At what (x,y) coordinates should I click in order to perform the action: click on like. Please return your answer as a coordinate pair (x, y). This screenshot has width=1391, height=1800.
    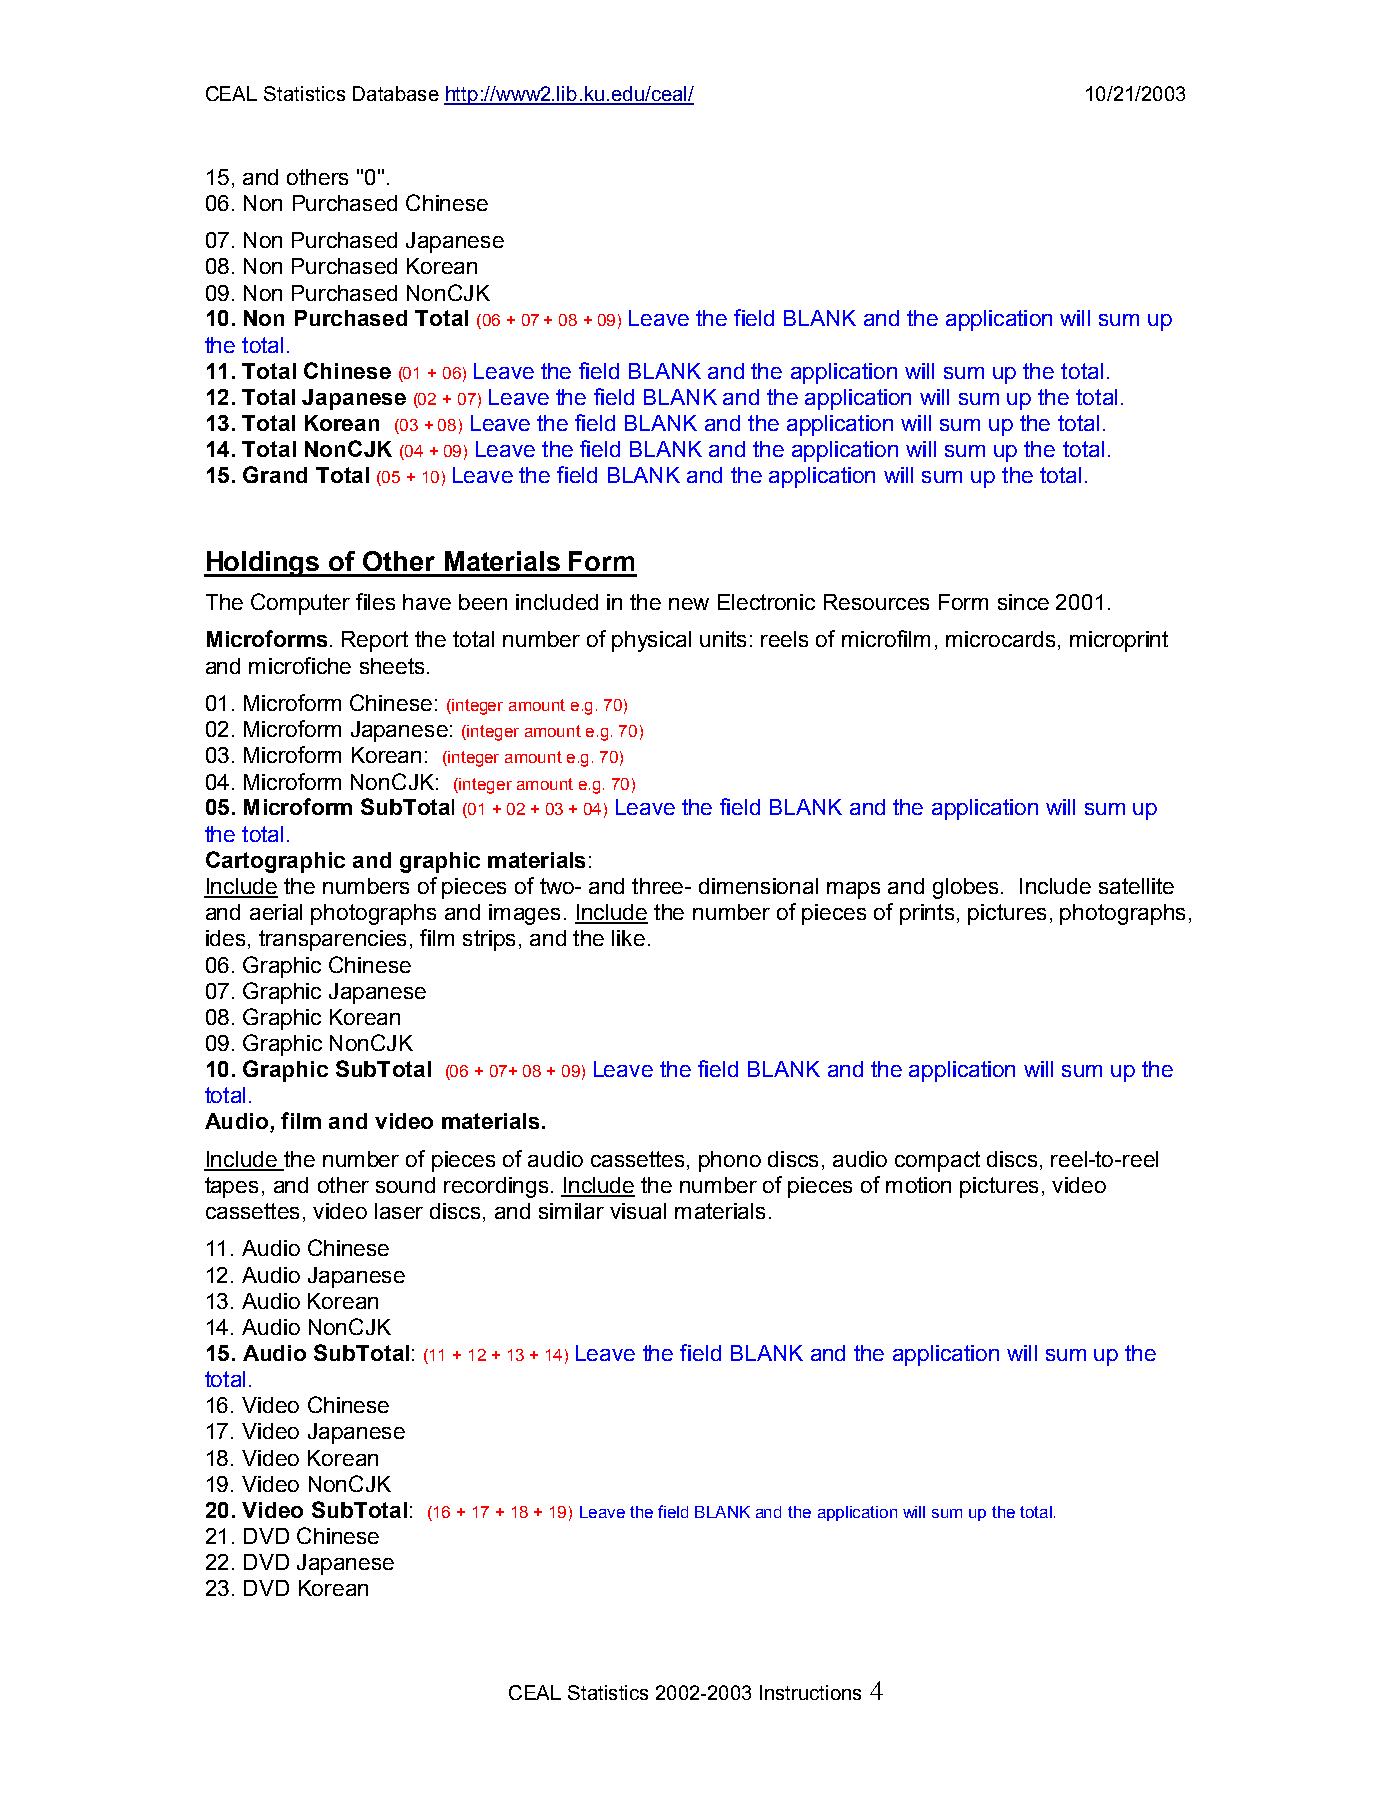
    Looking at the image, I should click on (628, 938).
